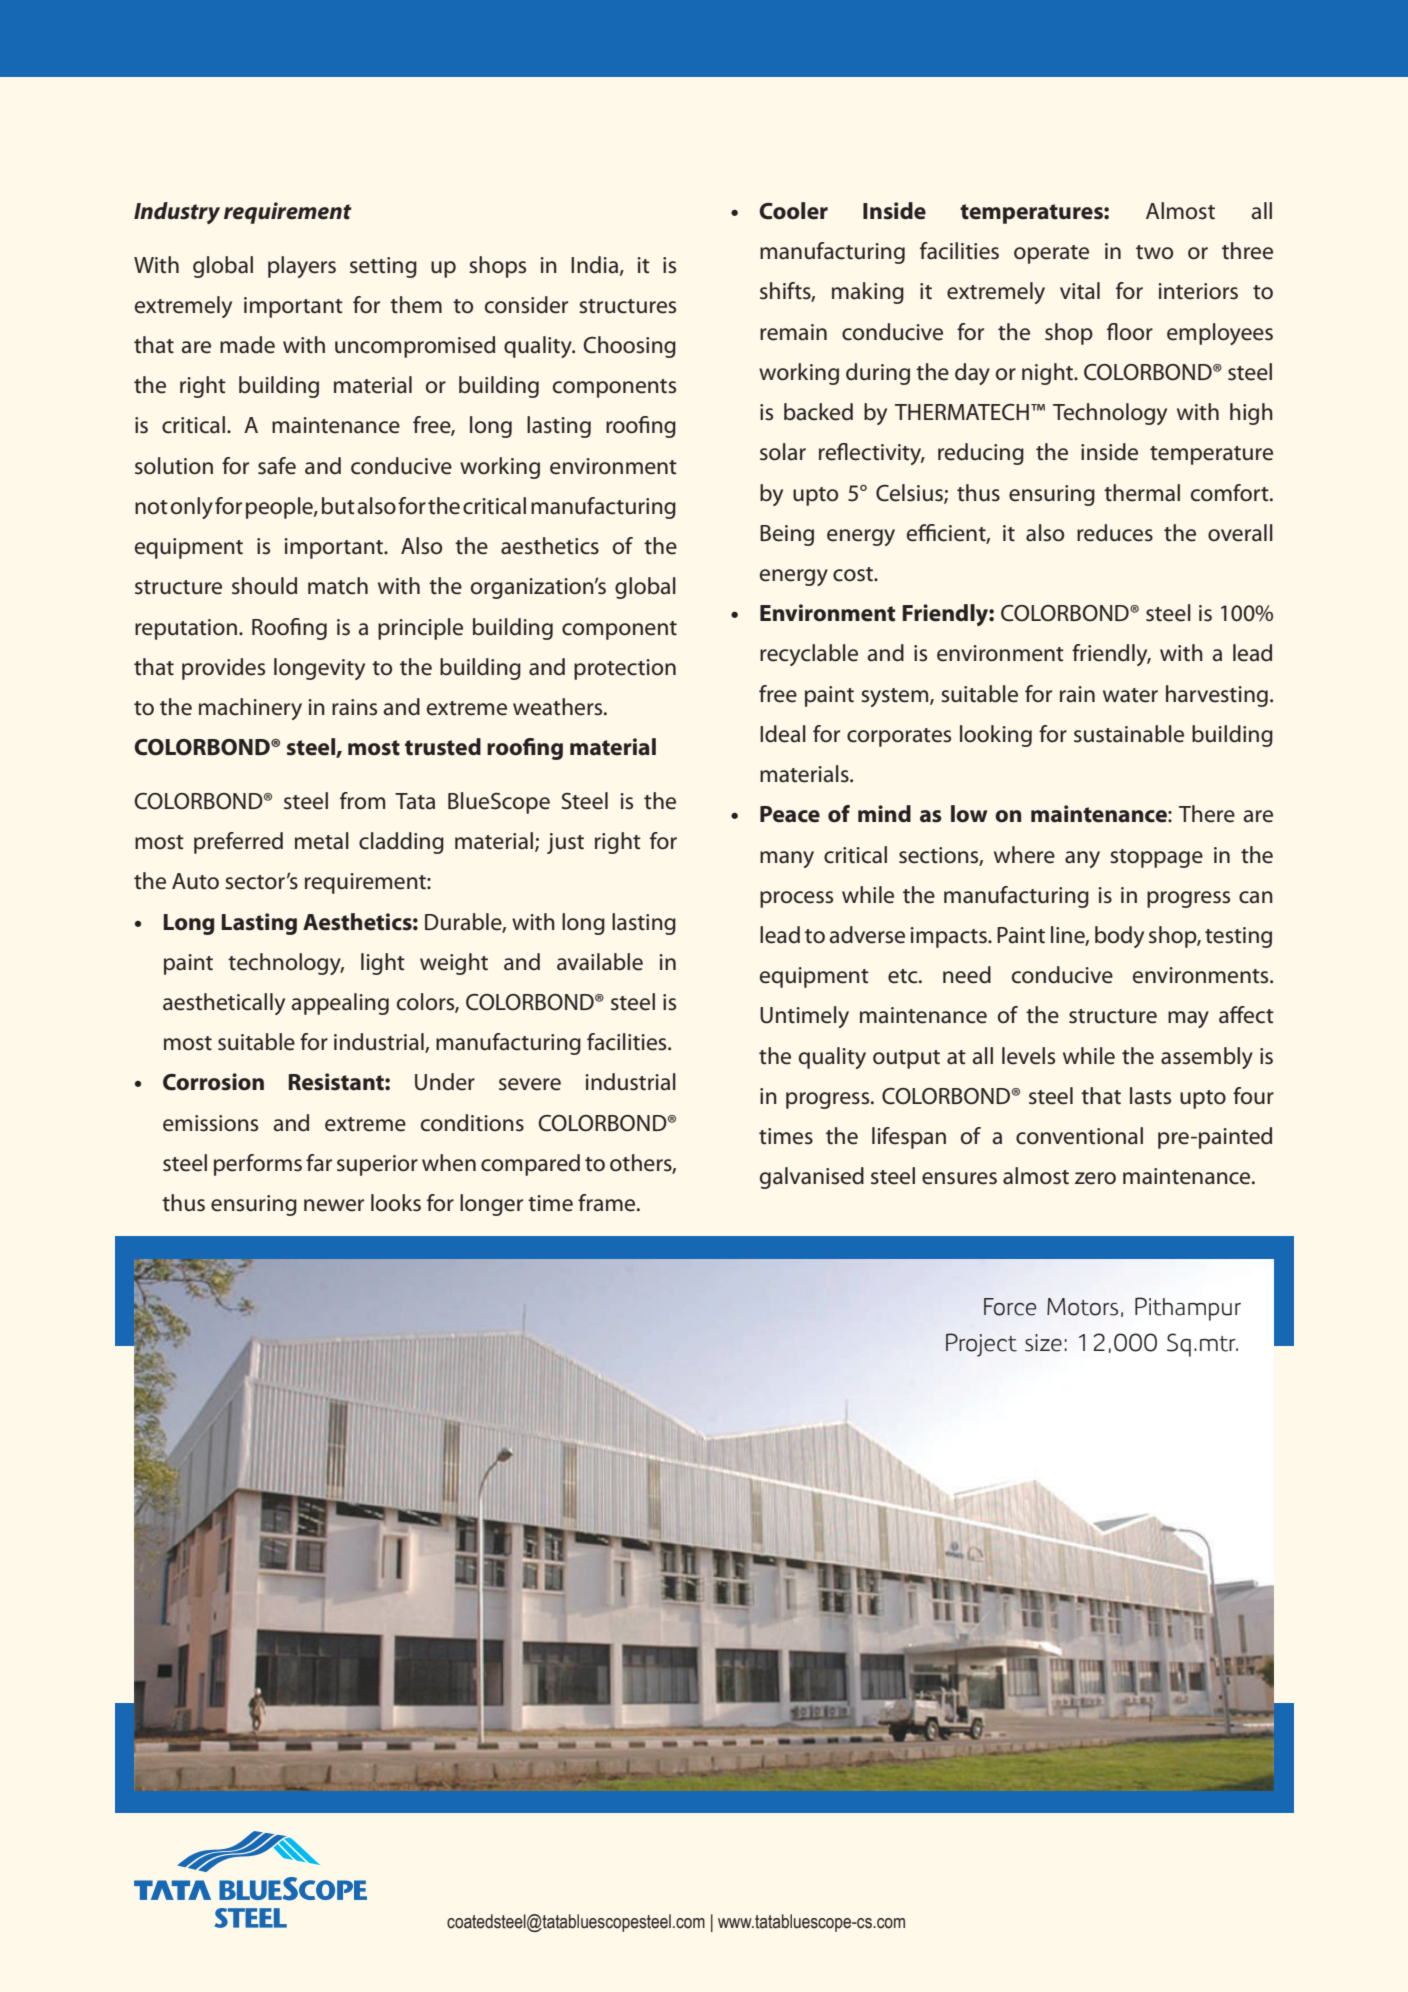  Describe the element at coordinates (1154, 252) in the page. I see `two` at that location.
